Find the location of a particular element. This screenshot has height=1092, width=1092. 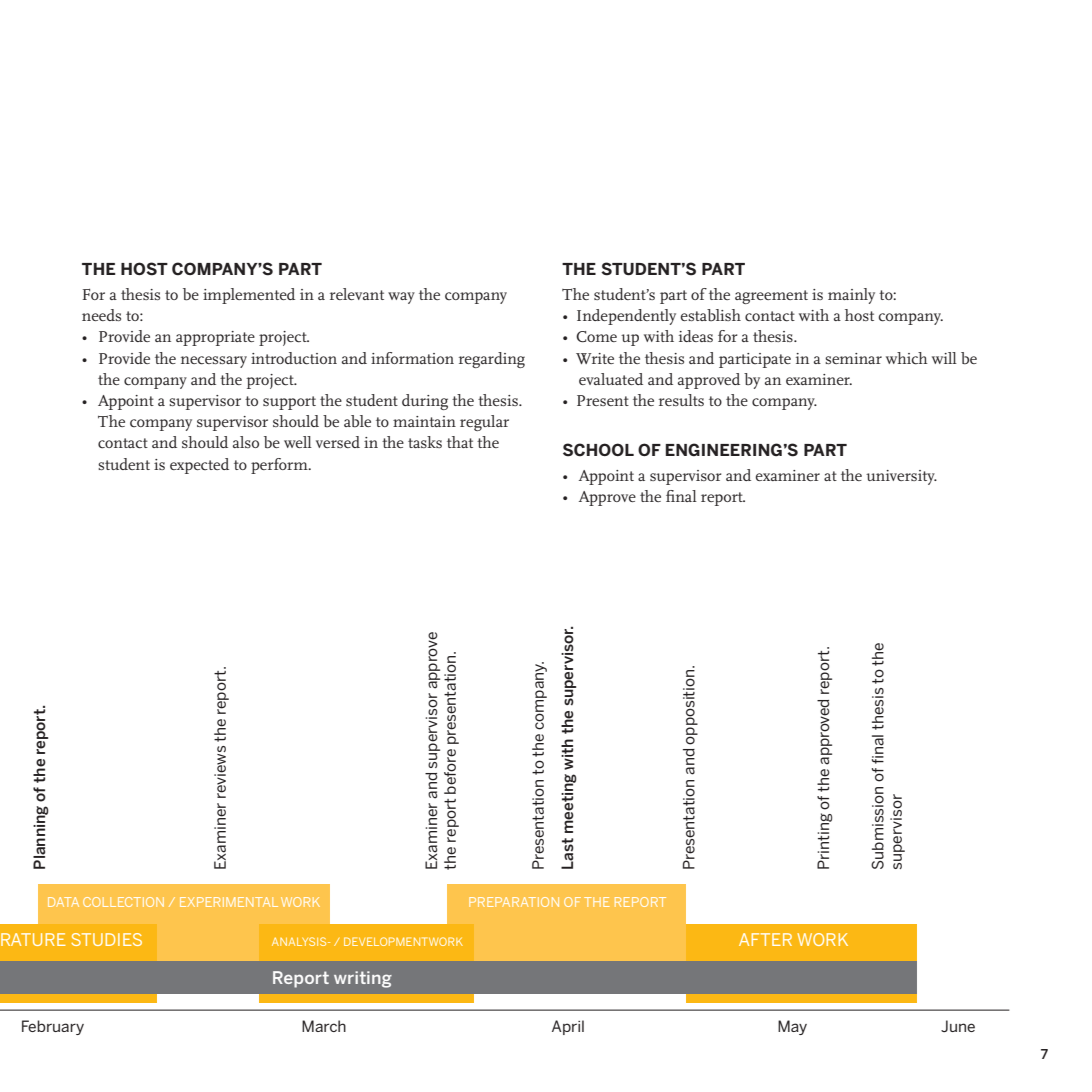

that is located at coordinates (460, 442).
